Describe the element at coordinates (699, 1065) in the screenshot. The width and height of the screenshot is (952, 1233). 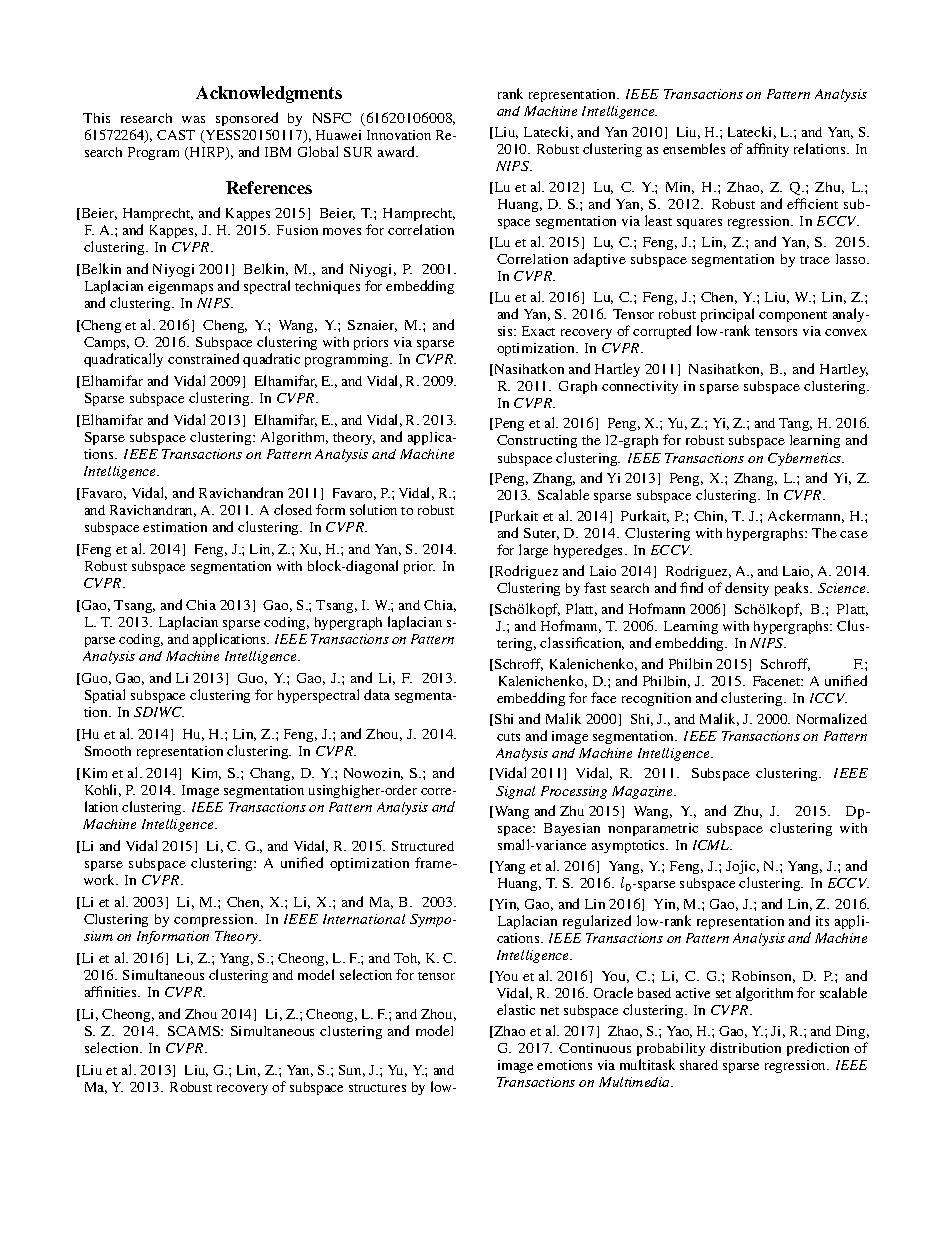
I see `shared` at that location.
